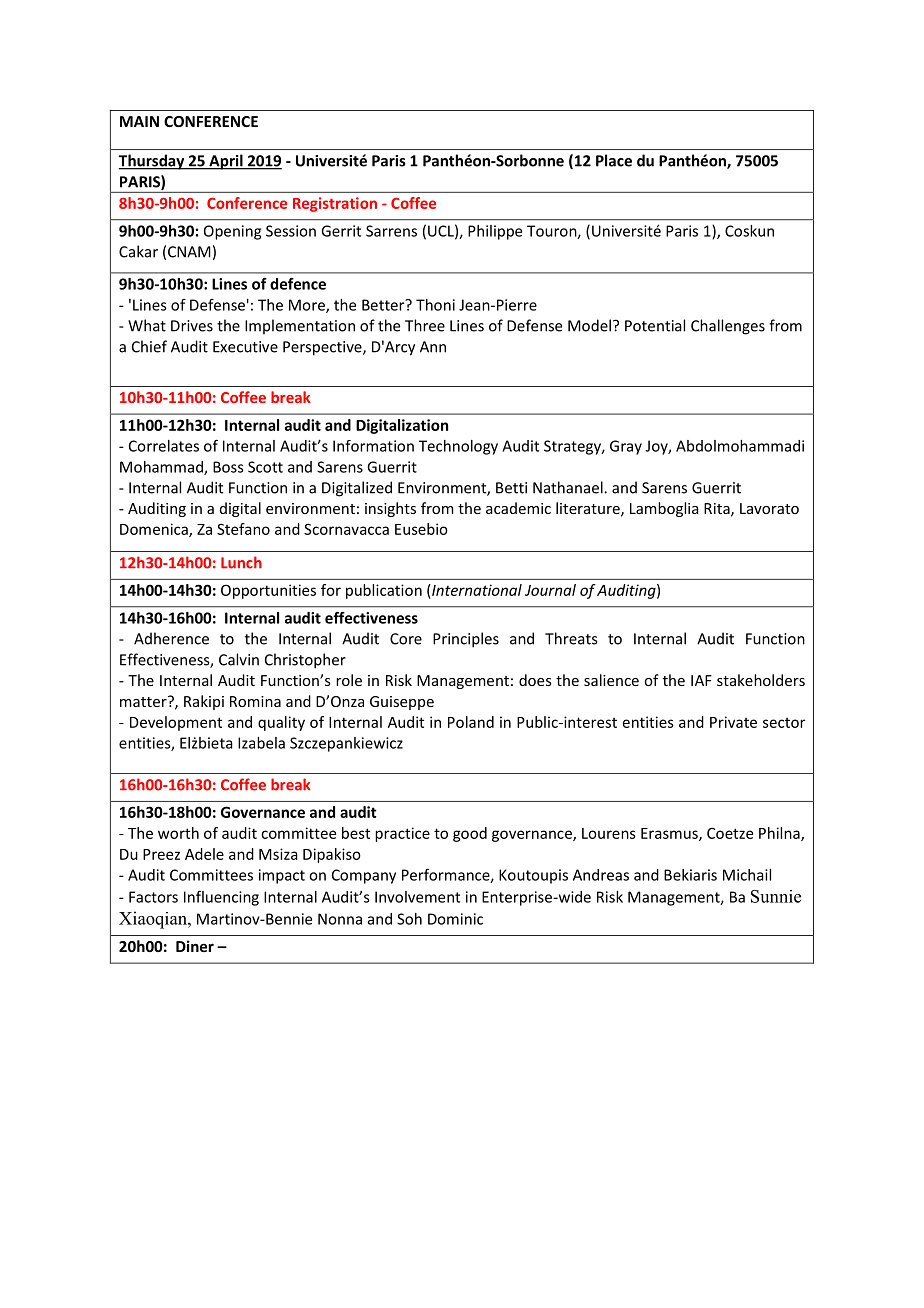 The width and height of the screenshot is (924, 1308). What do you see at coordinates (626, 447) in the screenshot?
I see `Gray` at bounding box center [626, 447].
